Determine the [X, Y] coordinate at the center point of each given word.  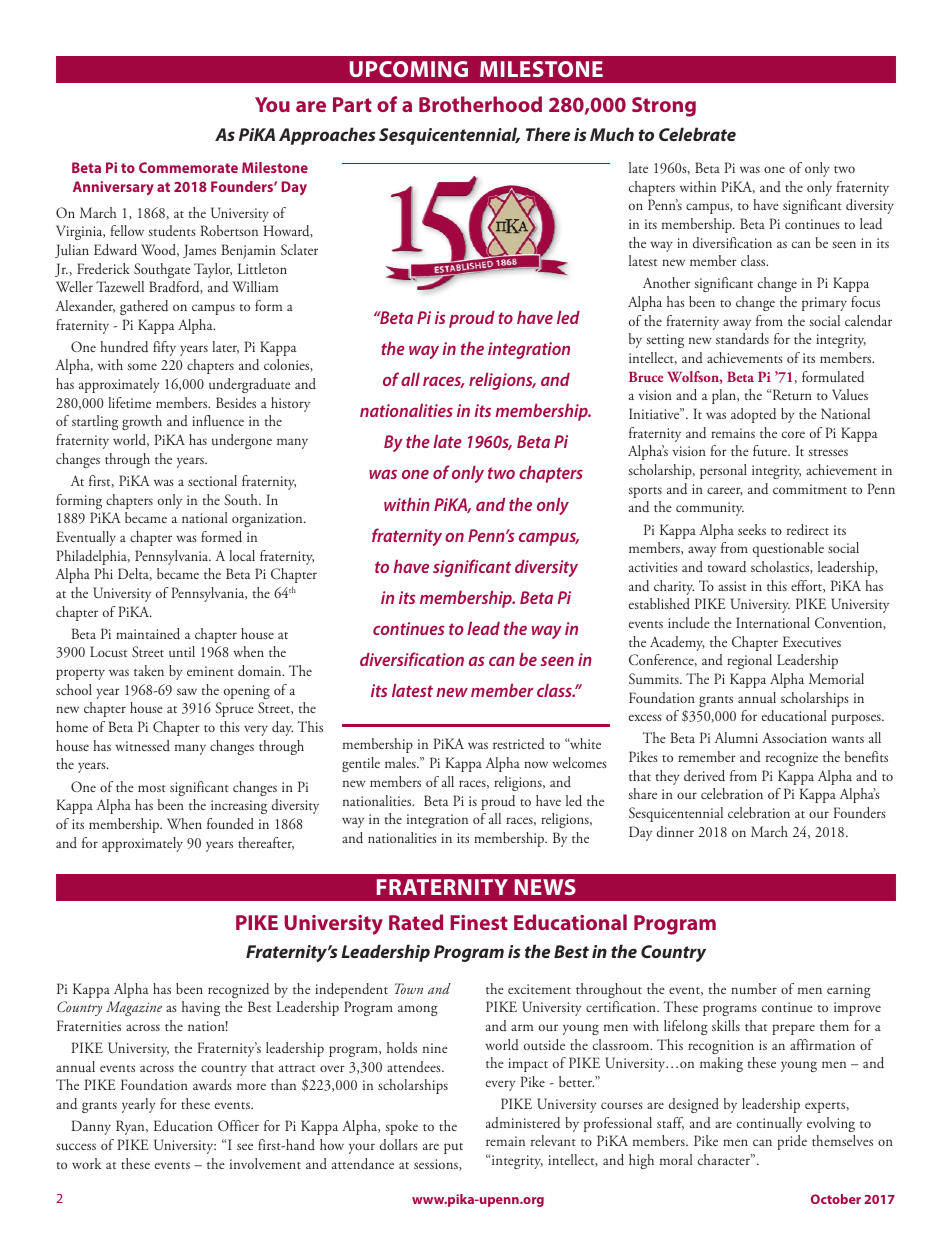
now [536, 764]
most [152, 788]
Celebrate [697, 134]
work [87, 1163]
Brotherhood [480, 104]
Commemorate [188, 167]
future [771, 451]
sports [645, 492]
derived [704, 776]
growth [142, 422]
